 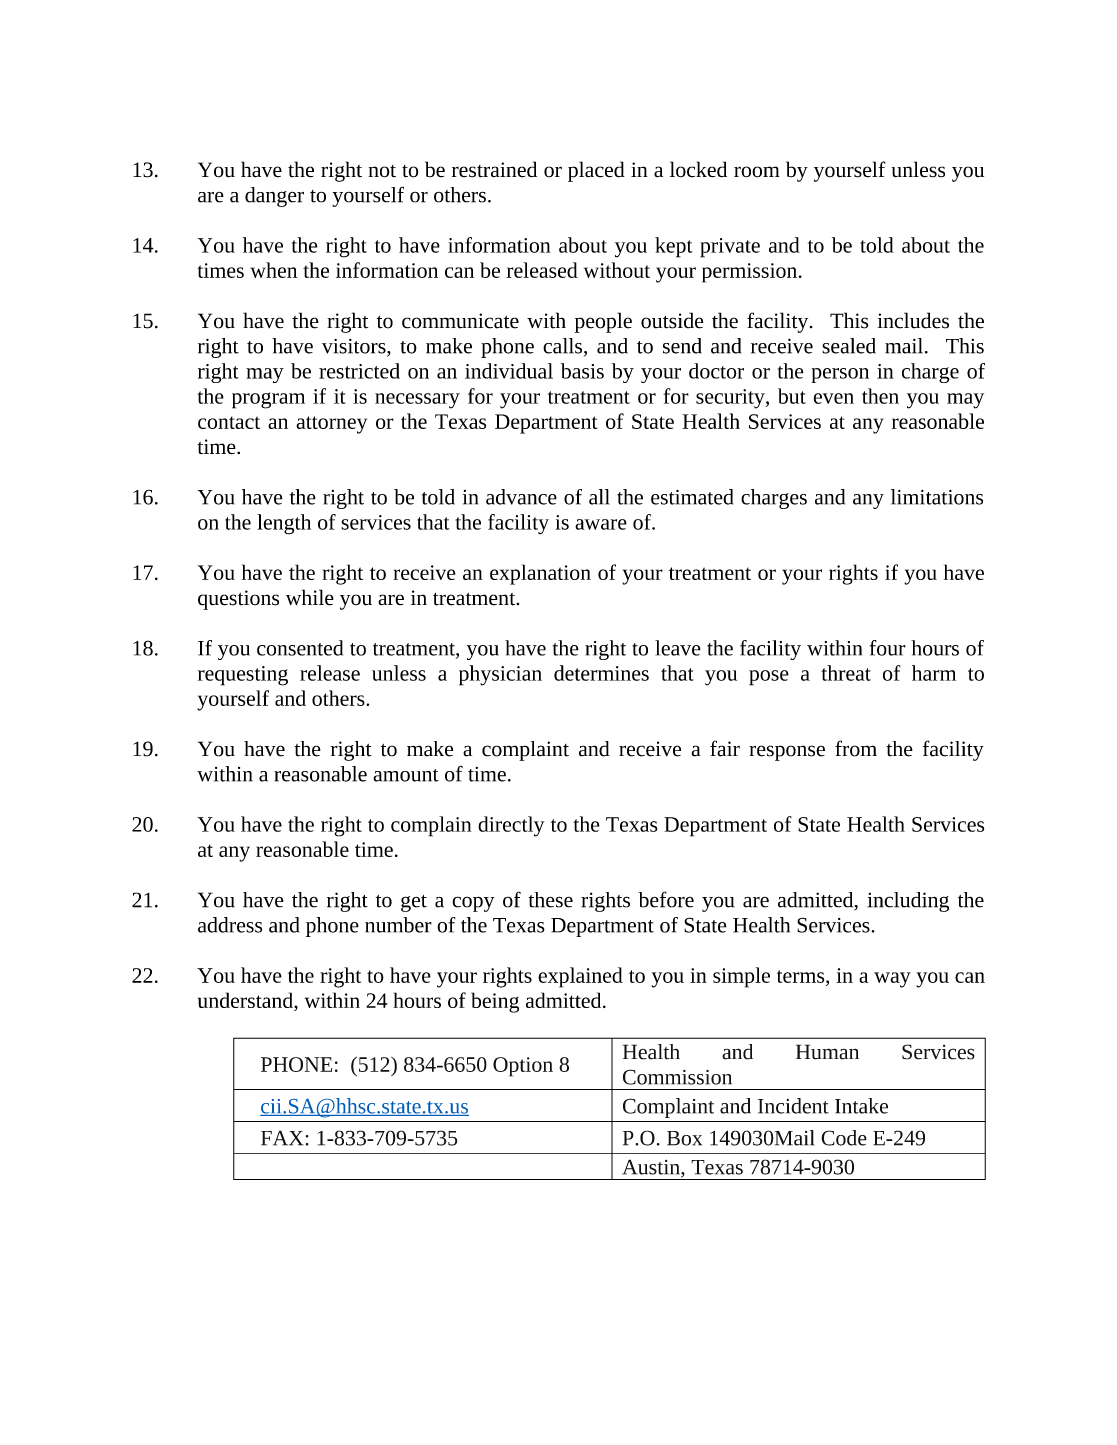 I want to click on consented, so click(x=300, y=648).
